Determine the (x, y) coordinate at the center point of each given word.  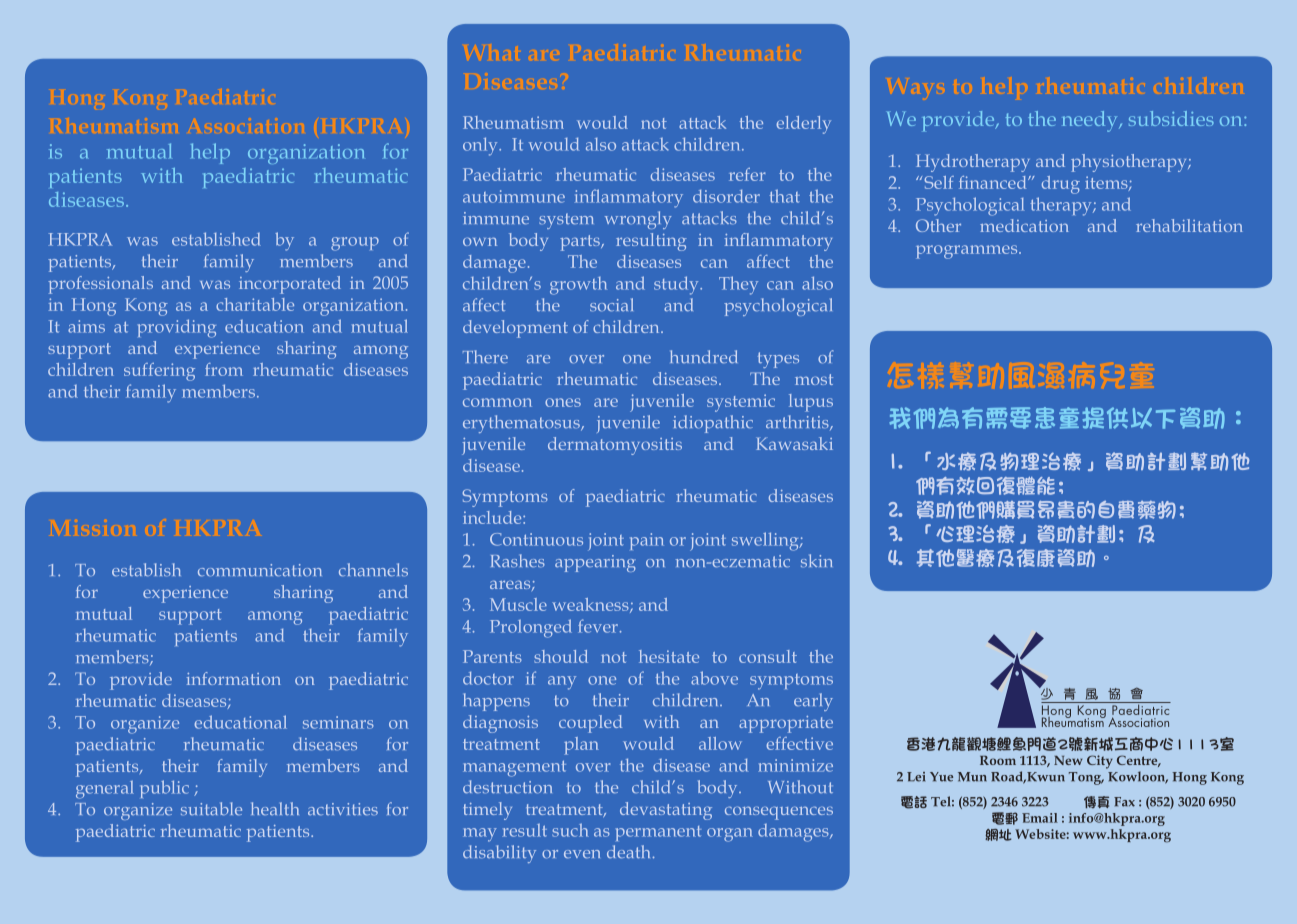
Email (1040, 818)
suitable (211, 809)
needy (1091, 121)
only (481, 146)
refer (747, 174)
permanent (658, 833)
